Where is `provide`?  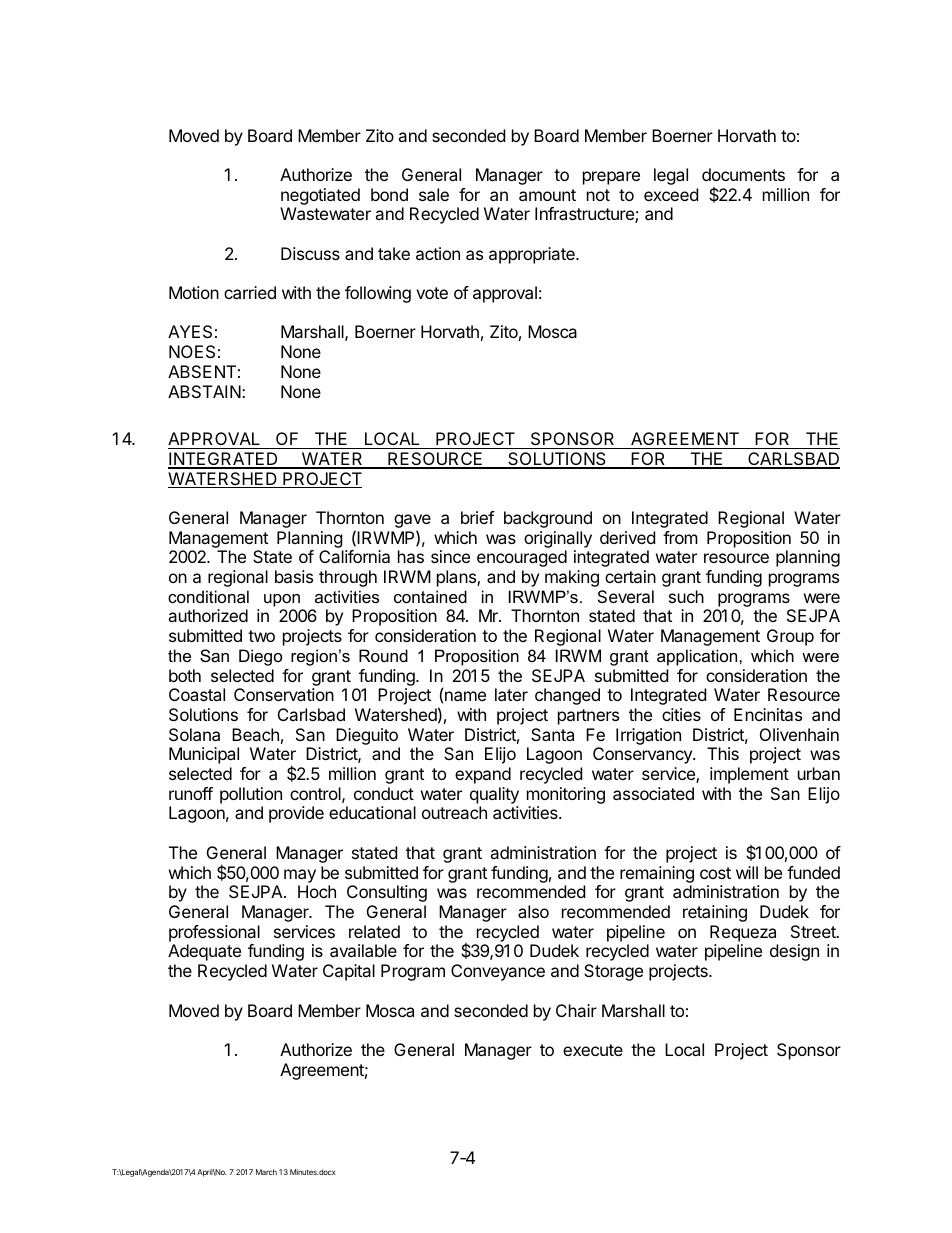 provide is located at coordinates (296, 814).
